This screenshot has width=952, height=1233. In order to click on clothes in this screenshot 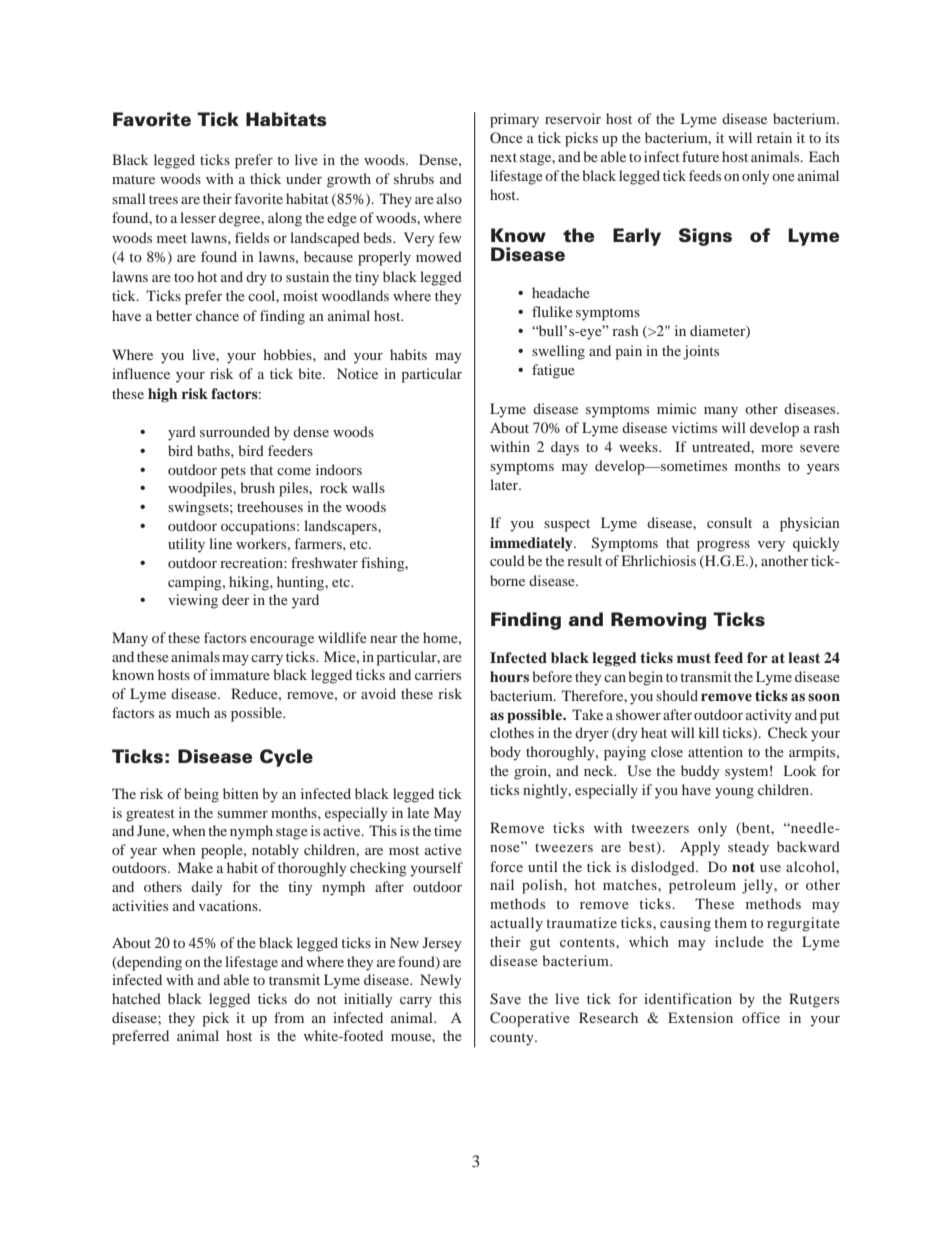, I will do `click(512, 732)`.
